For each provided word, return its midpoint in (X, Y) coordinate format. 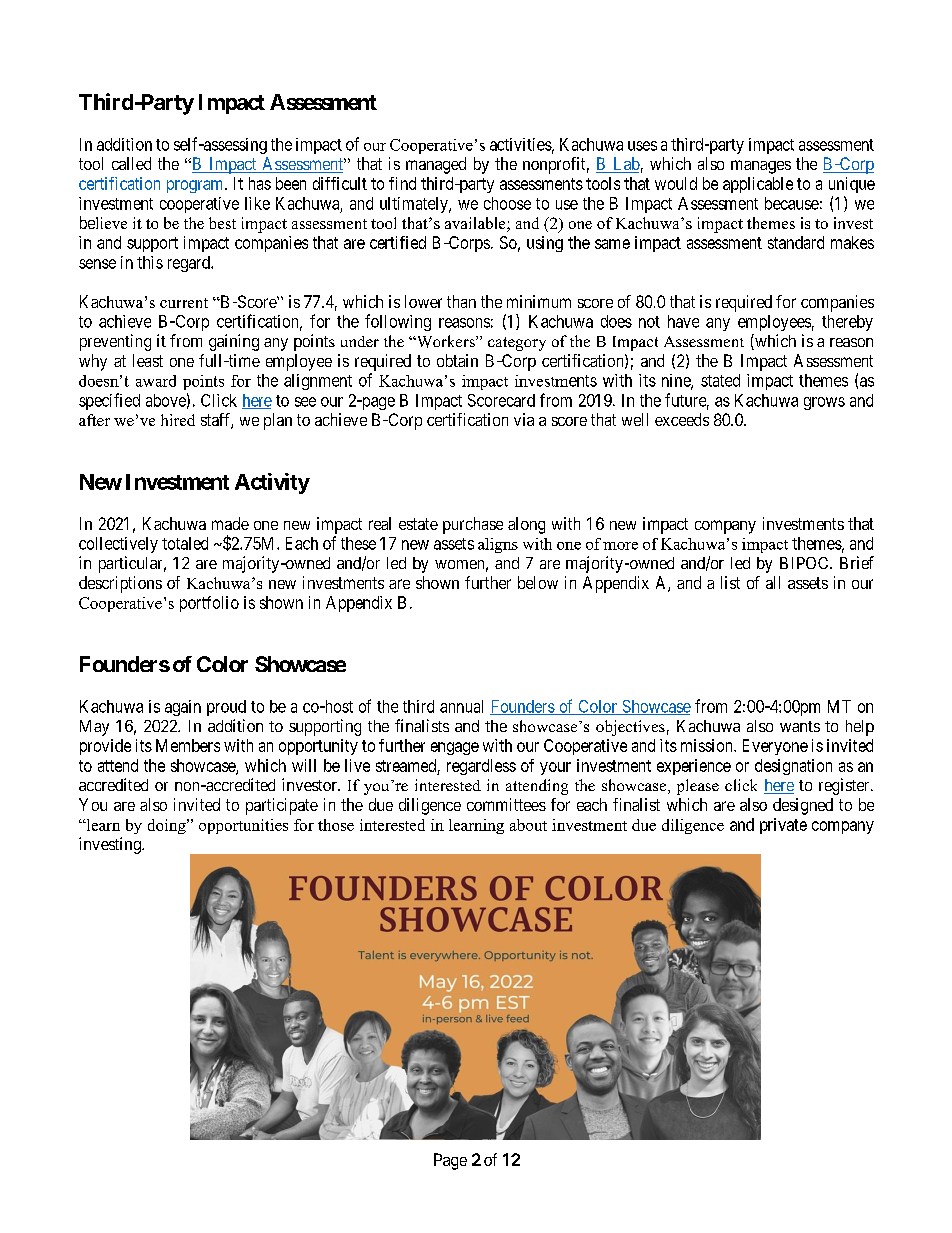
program (196, 186)
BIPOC (805, 563)
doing (168, 826)
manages (761, 167)
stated (720, 380)
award (156, 381)
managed (436, 165)
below (538, 582)
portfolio (209, 604)
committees (506, 804)
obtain (457, 360)
